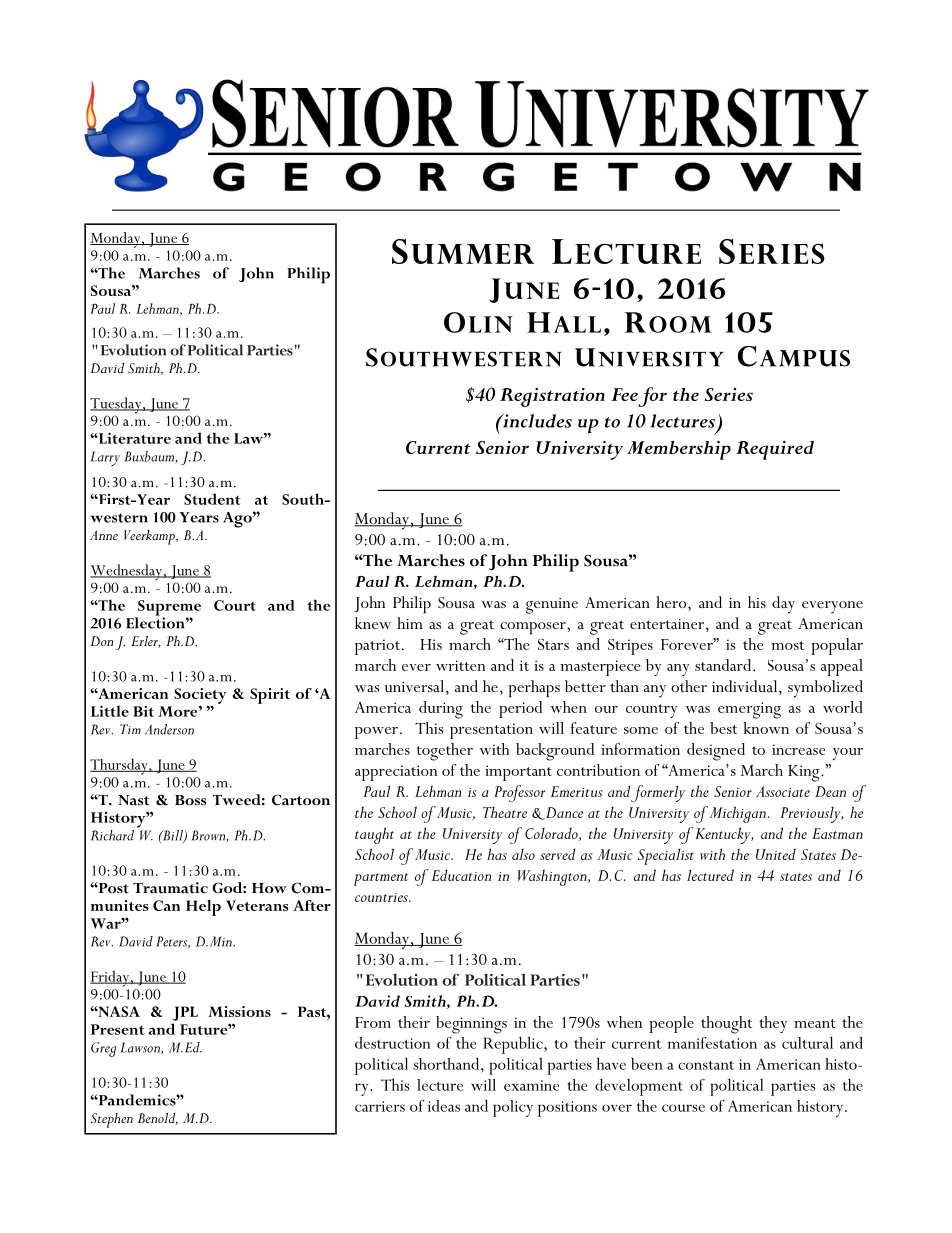 The image size is (952, 1233). I want to click on together, so click(444, 752).
